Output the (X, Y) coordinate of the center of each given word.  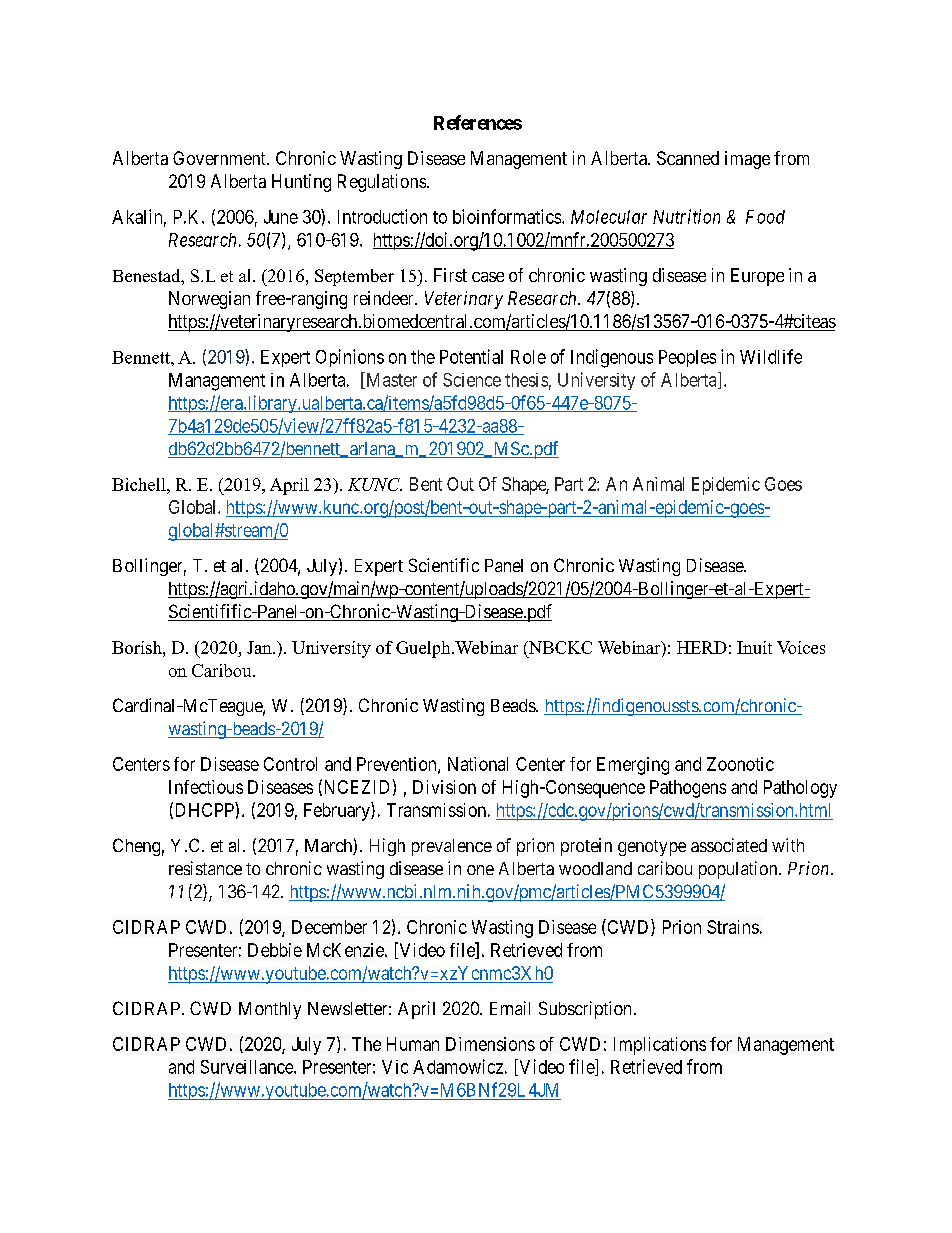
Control (290, 764)
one (480, 870)
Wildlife (771, 356)
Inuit (754, 647)
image (747, 160)
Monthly (270, 1010)
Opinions (350, 358)
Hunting (301, 183)
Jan (260, 647)
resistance (205, 868)
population (739, 870)
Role (528, 357)
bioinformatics (508, 216)
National (478, 764)
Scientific (444, 565)
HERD (702, 647)
